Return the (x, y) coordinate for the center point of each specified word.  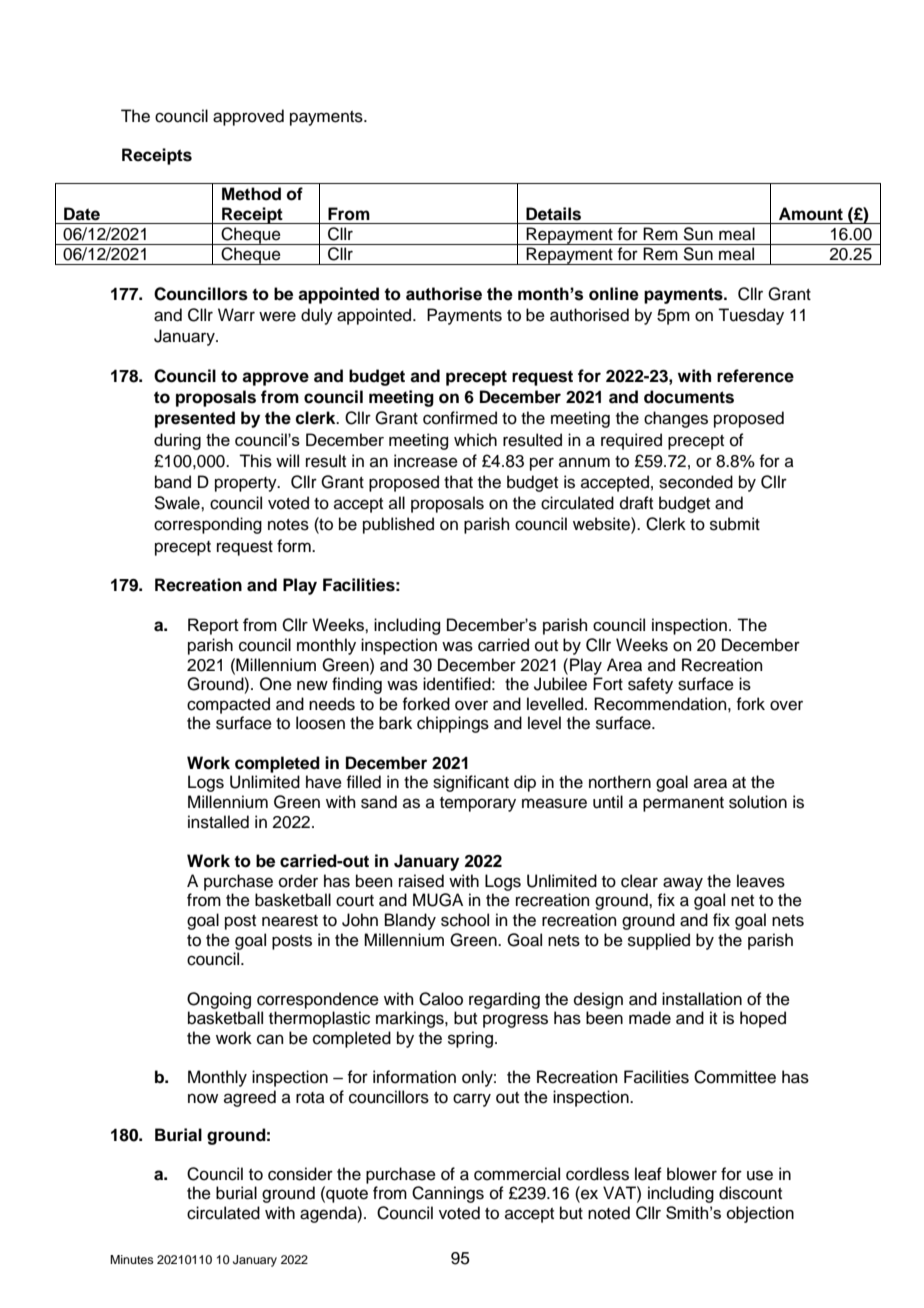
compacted (228, 705)
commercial (517, 1174)
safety (650, 685)
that (458, 482)
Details (553, 214)
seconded (696, 482)
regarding (504, 1000)
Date (82, 214)
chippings (453, 724)
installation (702, 999)
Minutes (132, 1259)
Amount (811, 214)
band (173, 482)
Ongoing (219, 1000)
